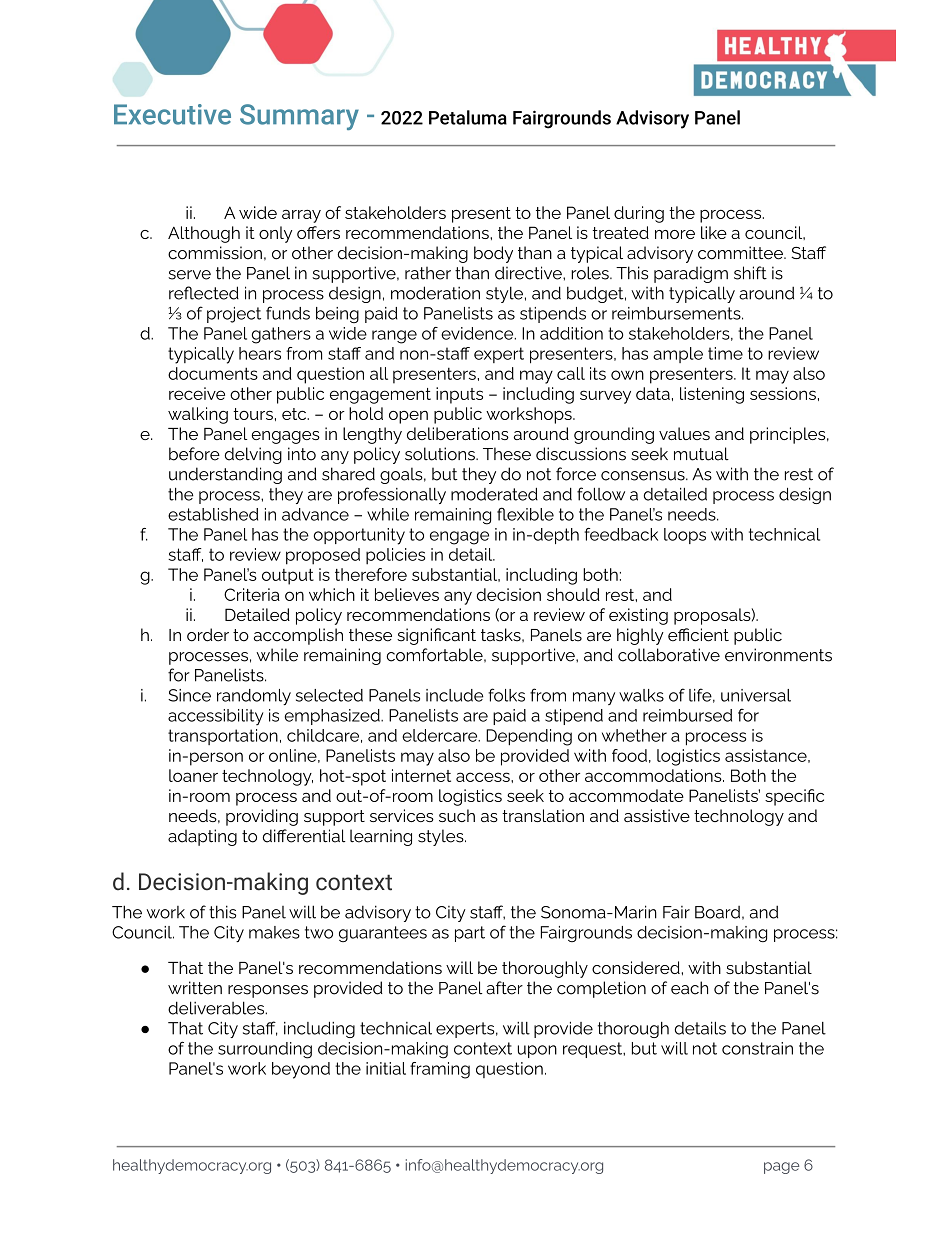  I want to click on assistive, so click(657, 815).
